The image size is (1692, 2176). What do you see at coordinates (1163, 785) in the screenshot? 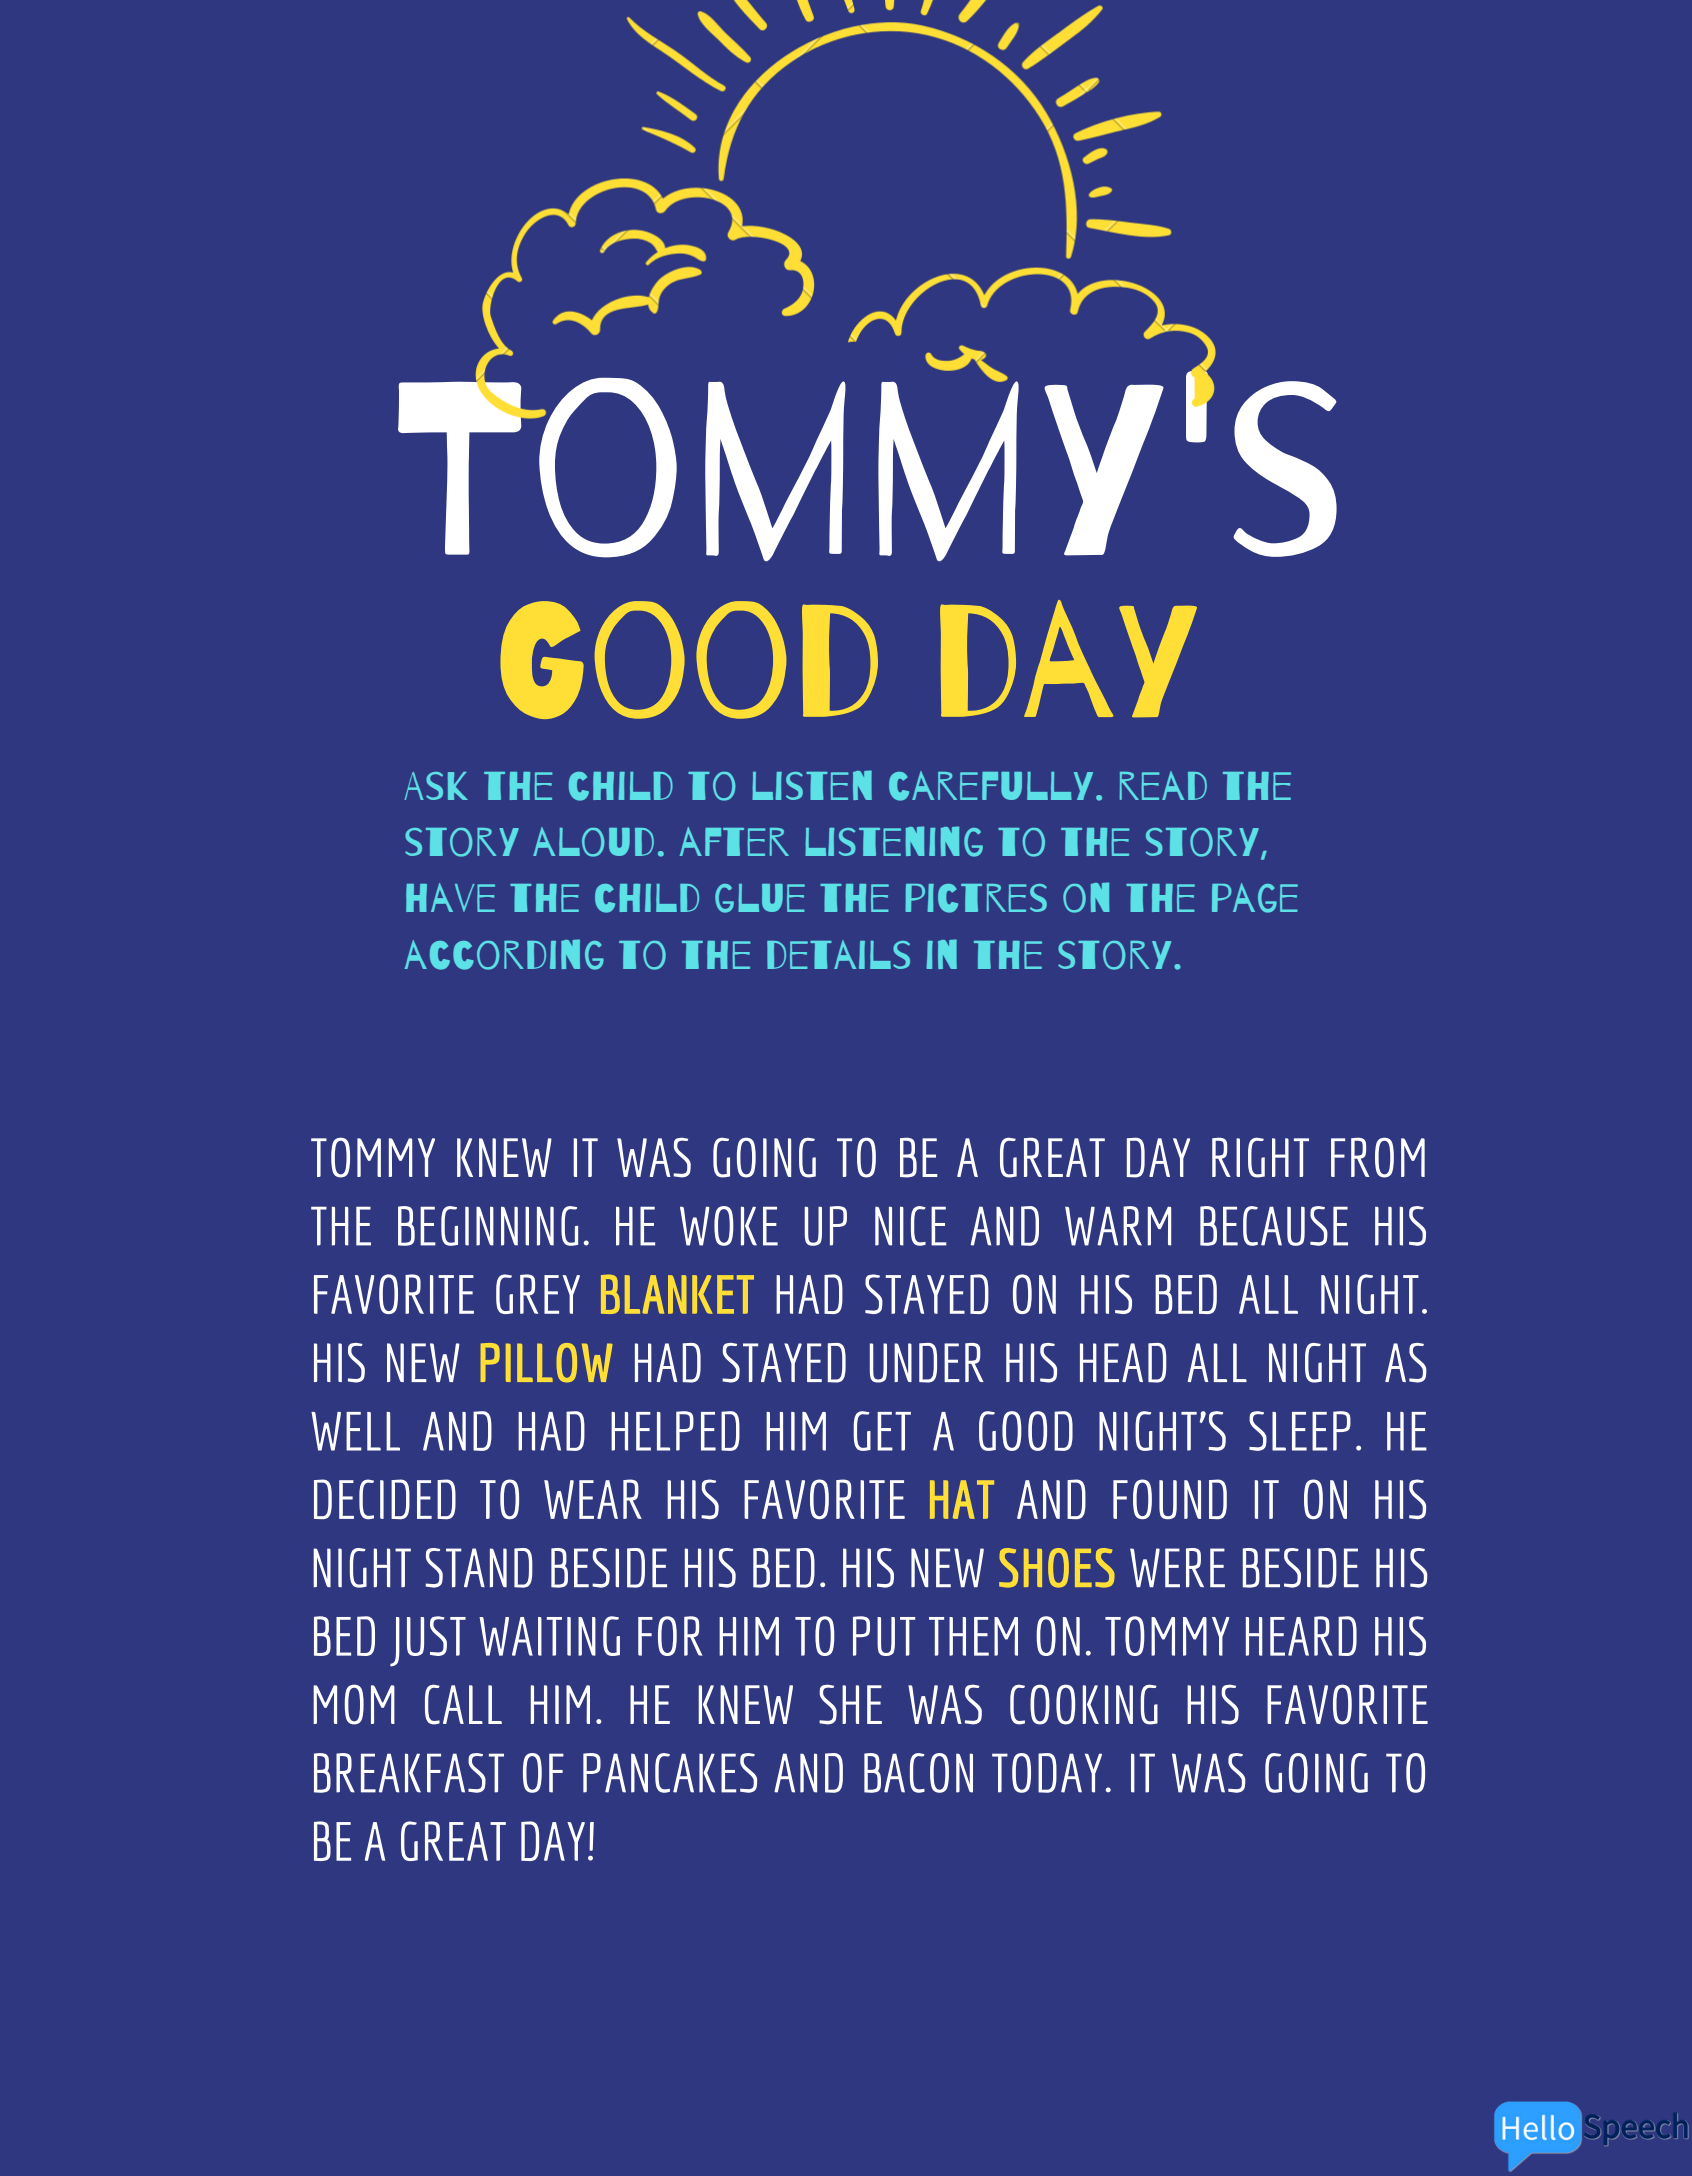
I see `read` at bounding box center [1163, 785].
